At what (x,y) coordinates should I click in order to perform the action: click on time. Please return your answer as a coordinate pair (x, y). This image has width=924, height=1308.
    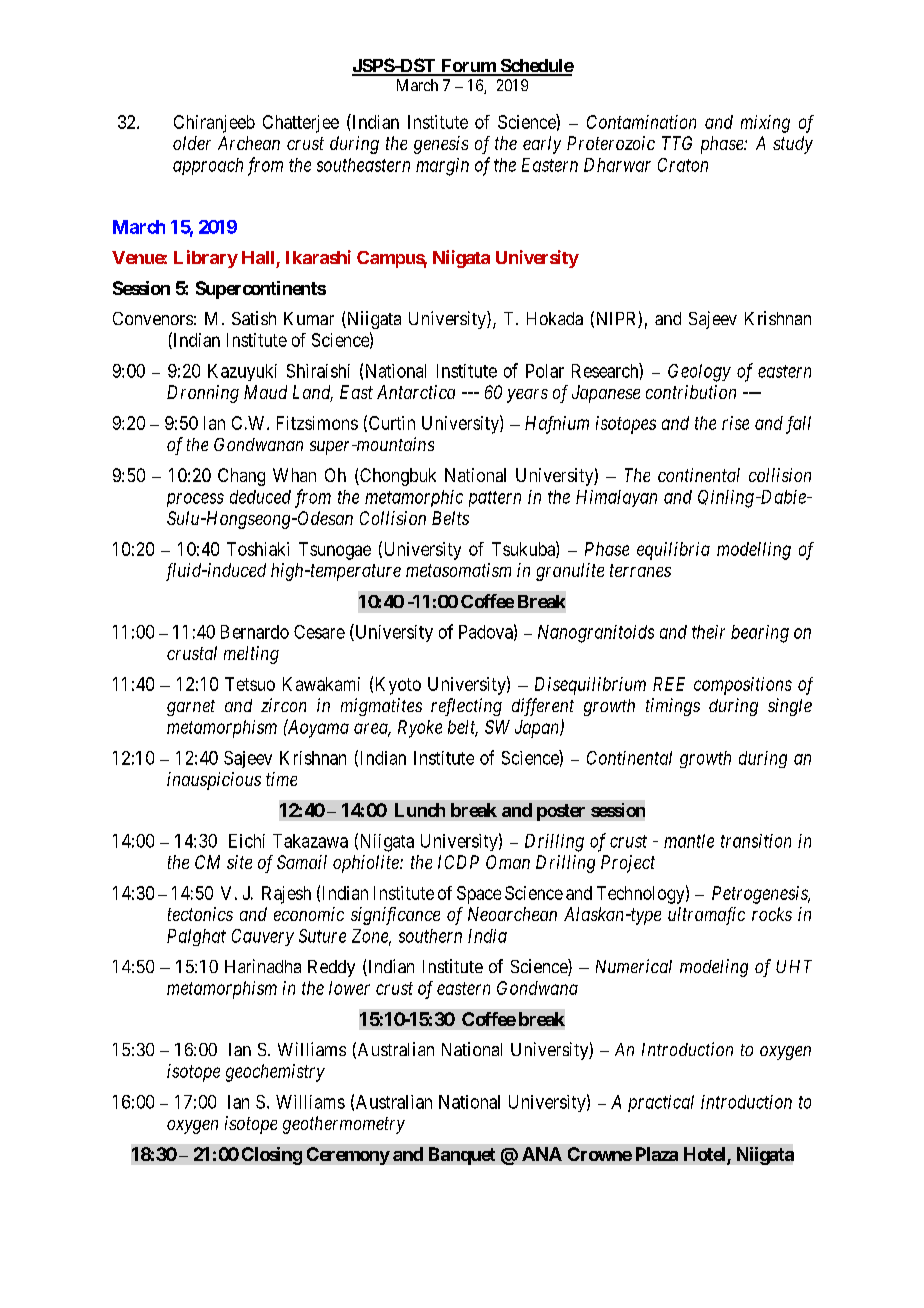
    Looking at the image, I should click on (281, 779).
